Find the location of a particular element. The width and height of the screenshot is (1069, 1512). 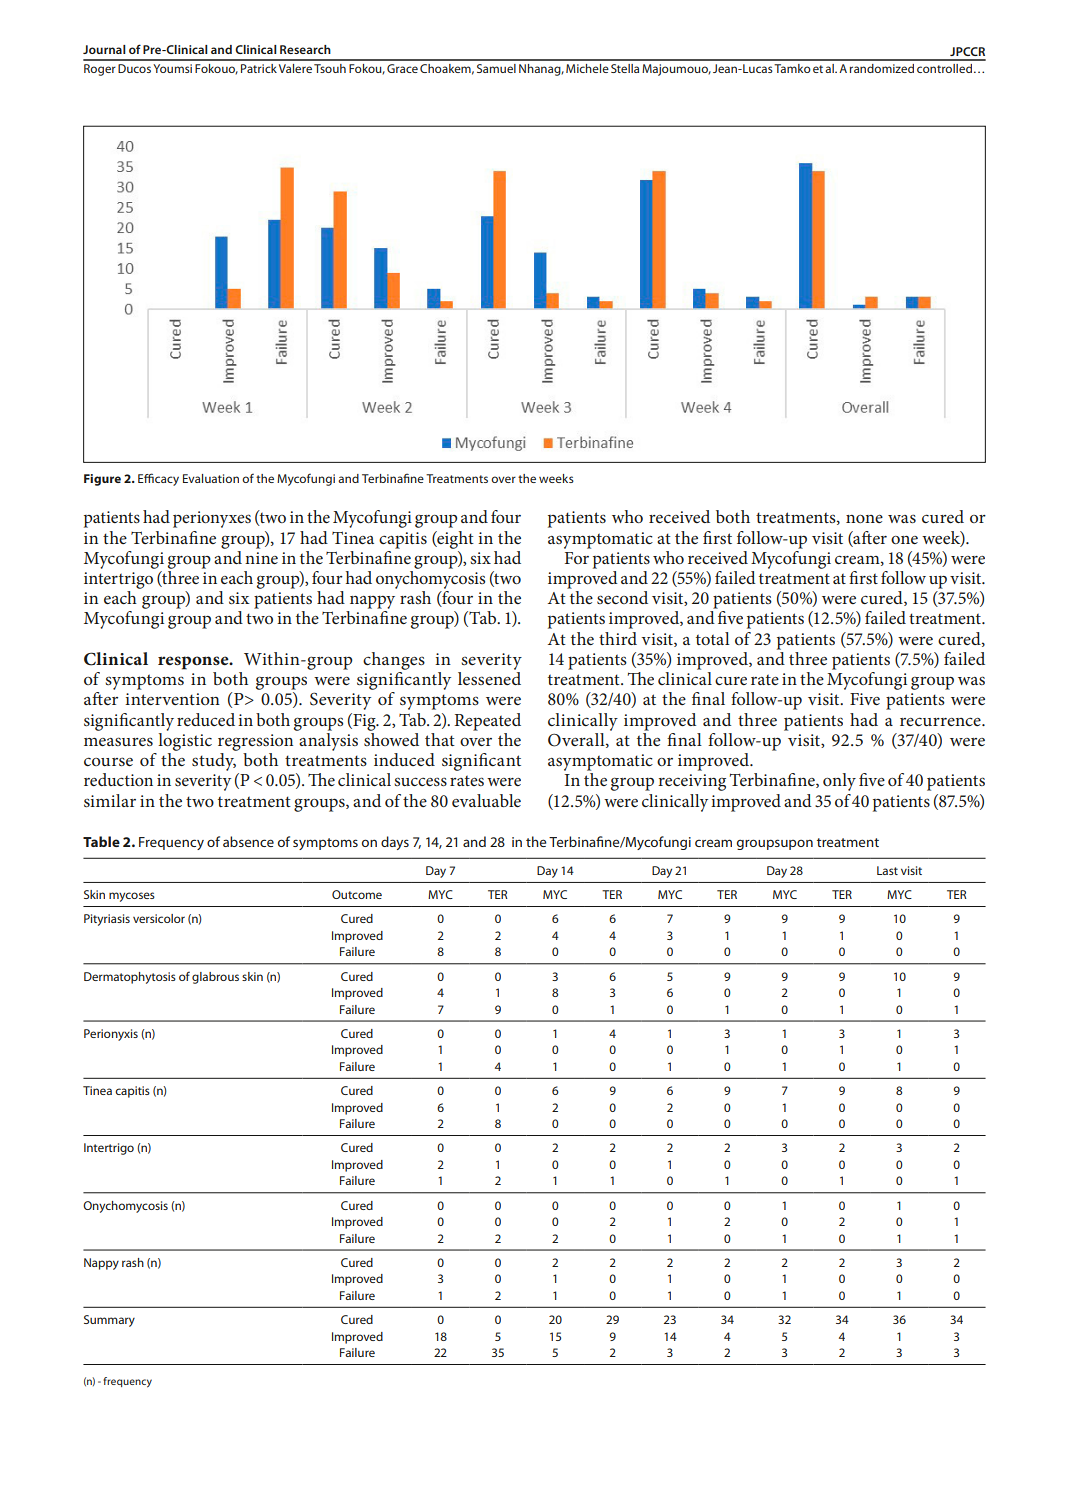

glabrous is located at coordinates (215, 978).
